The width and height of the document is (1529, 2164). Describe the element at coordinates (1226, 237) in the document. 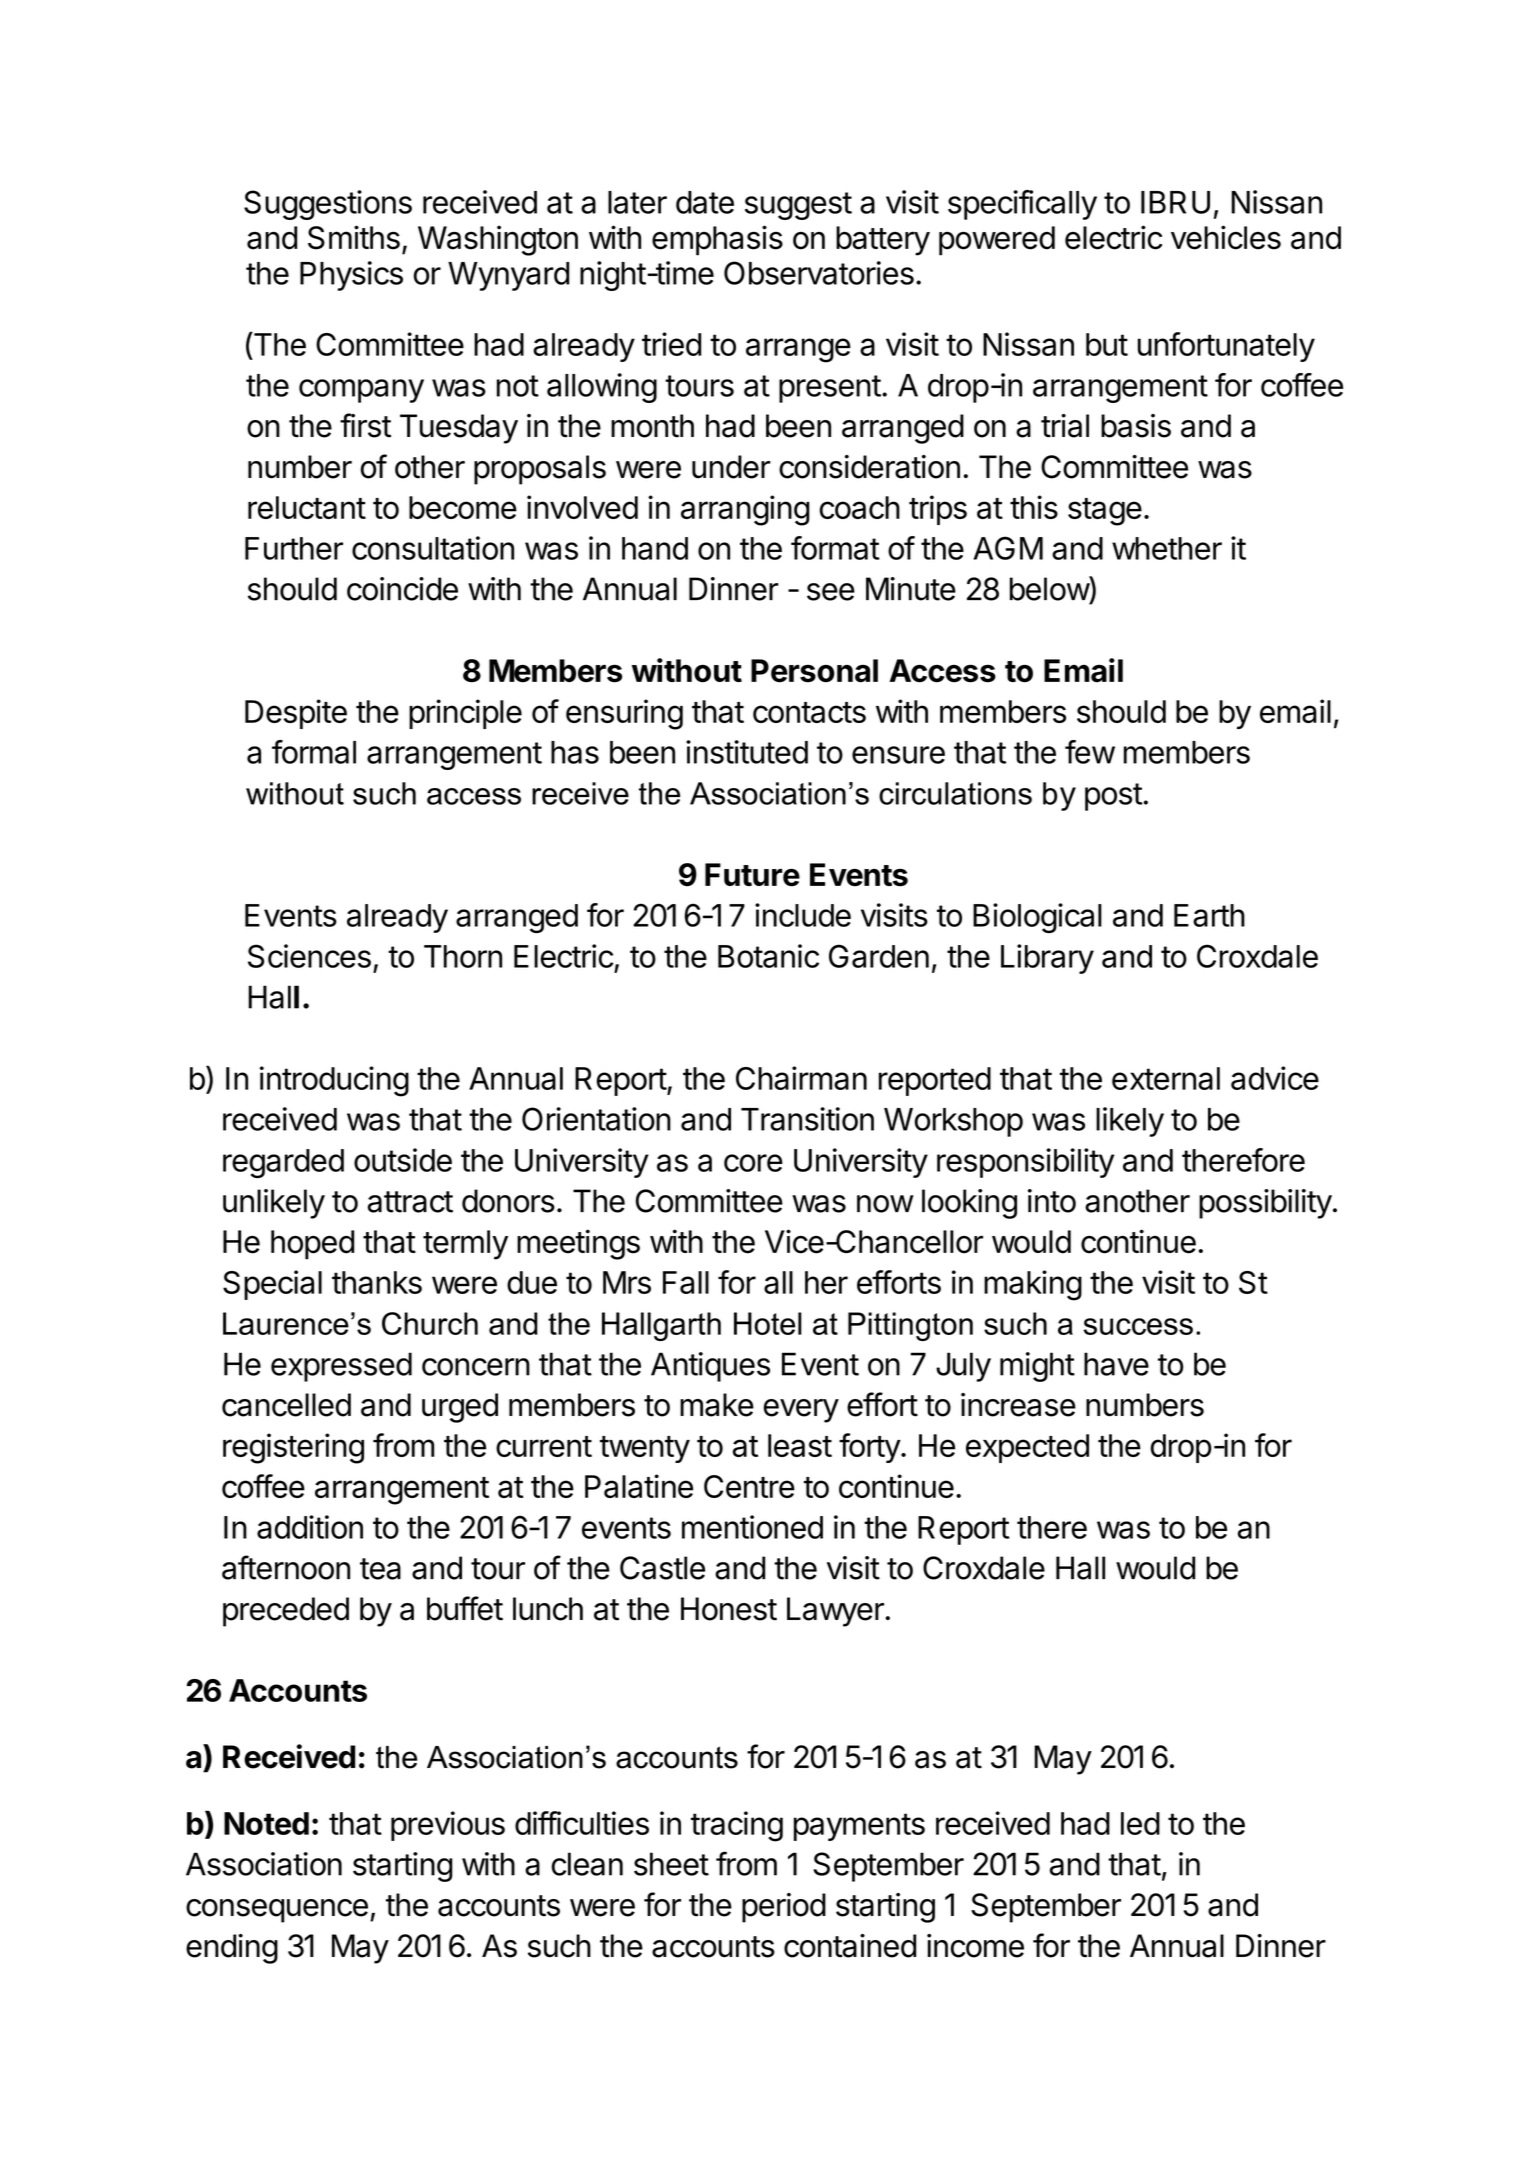

I see `vehicles` at that location.
